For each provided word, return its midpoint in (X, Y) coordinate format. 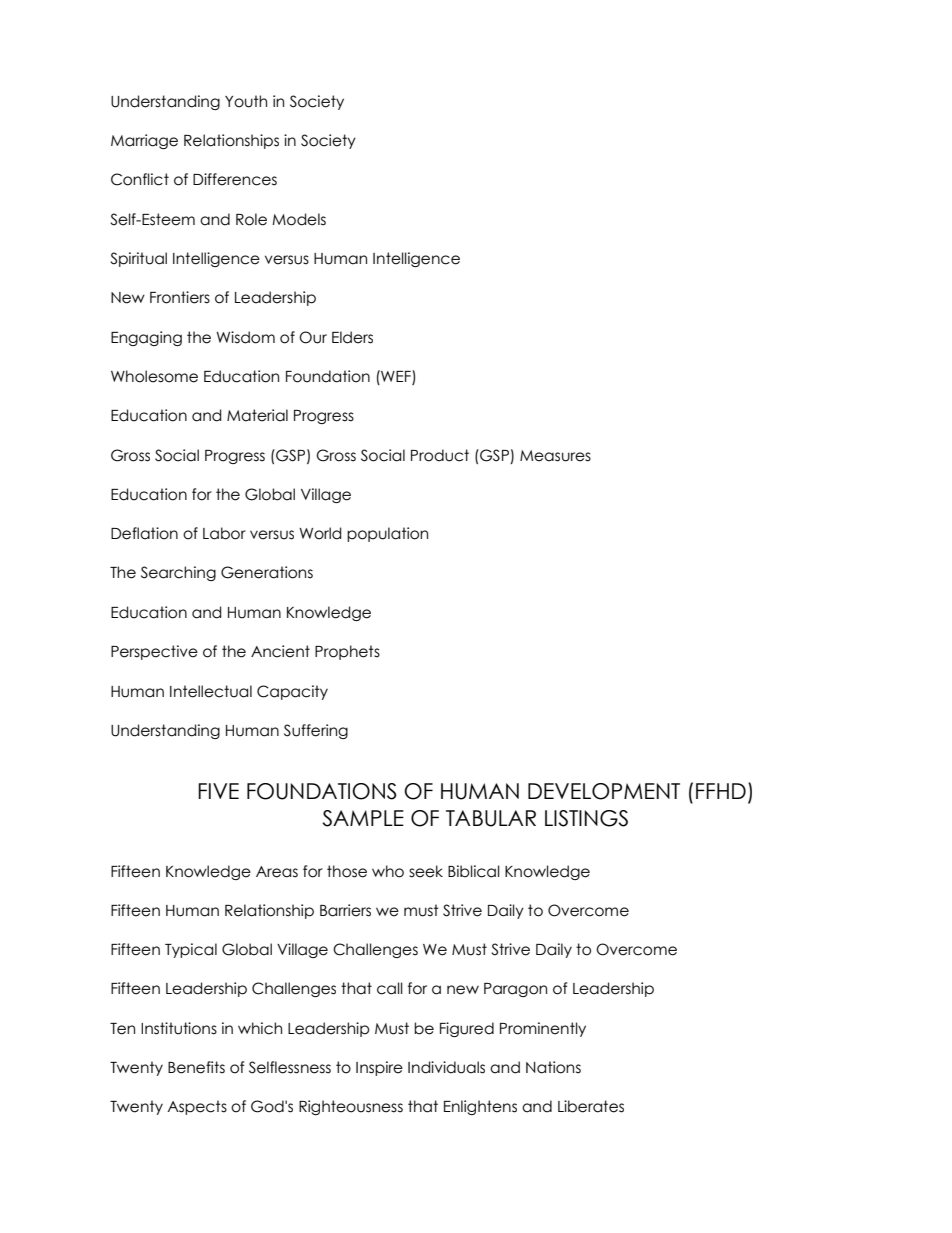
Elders (352, 337)
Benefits (196, 1067)
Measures (555, 456)
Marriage (144, 141)
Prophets (347, 652)
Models (299, 219)
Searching (178, 573)
